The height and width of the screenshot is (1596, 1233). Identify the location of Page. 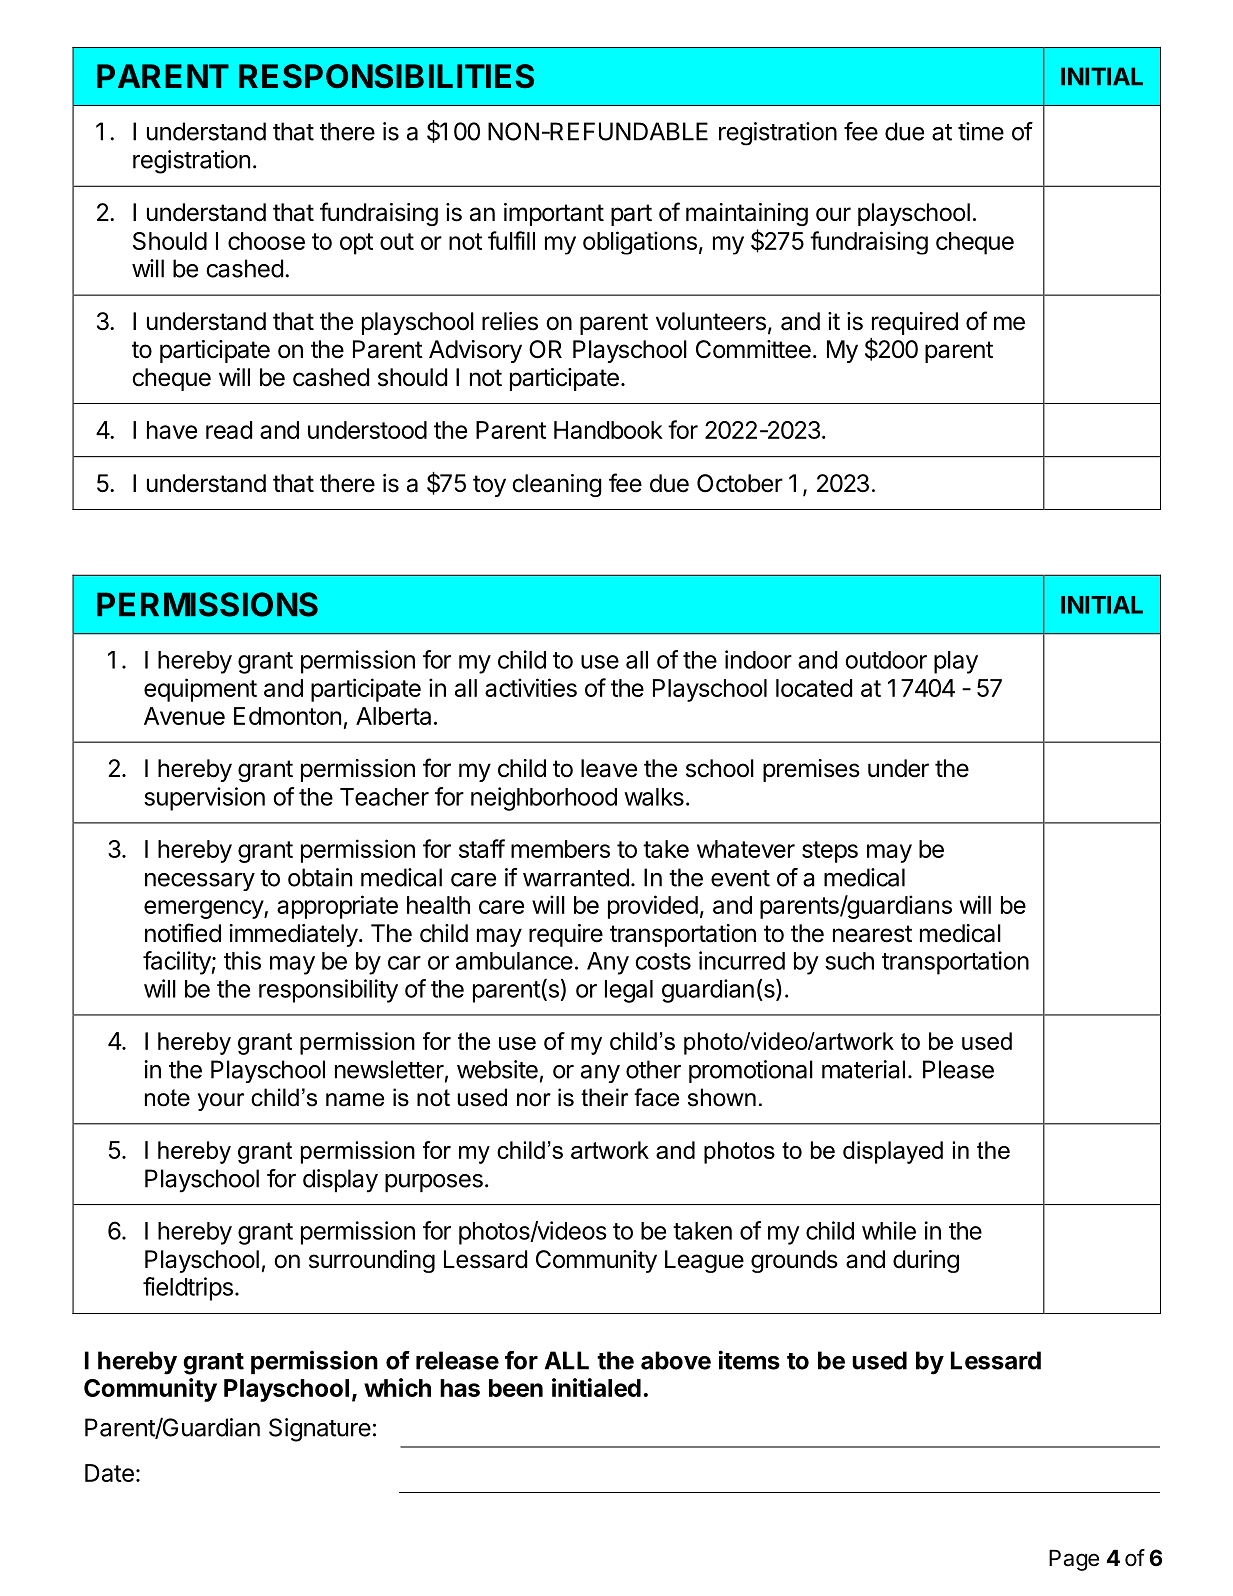
(1074, 1560).
